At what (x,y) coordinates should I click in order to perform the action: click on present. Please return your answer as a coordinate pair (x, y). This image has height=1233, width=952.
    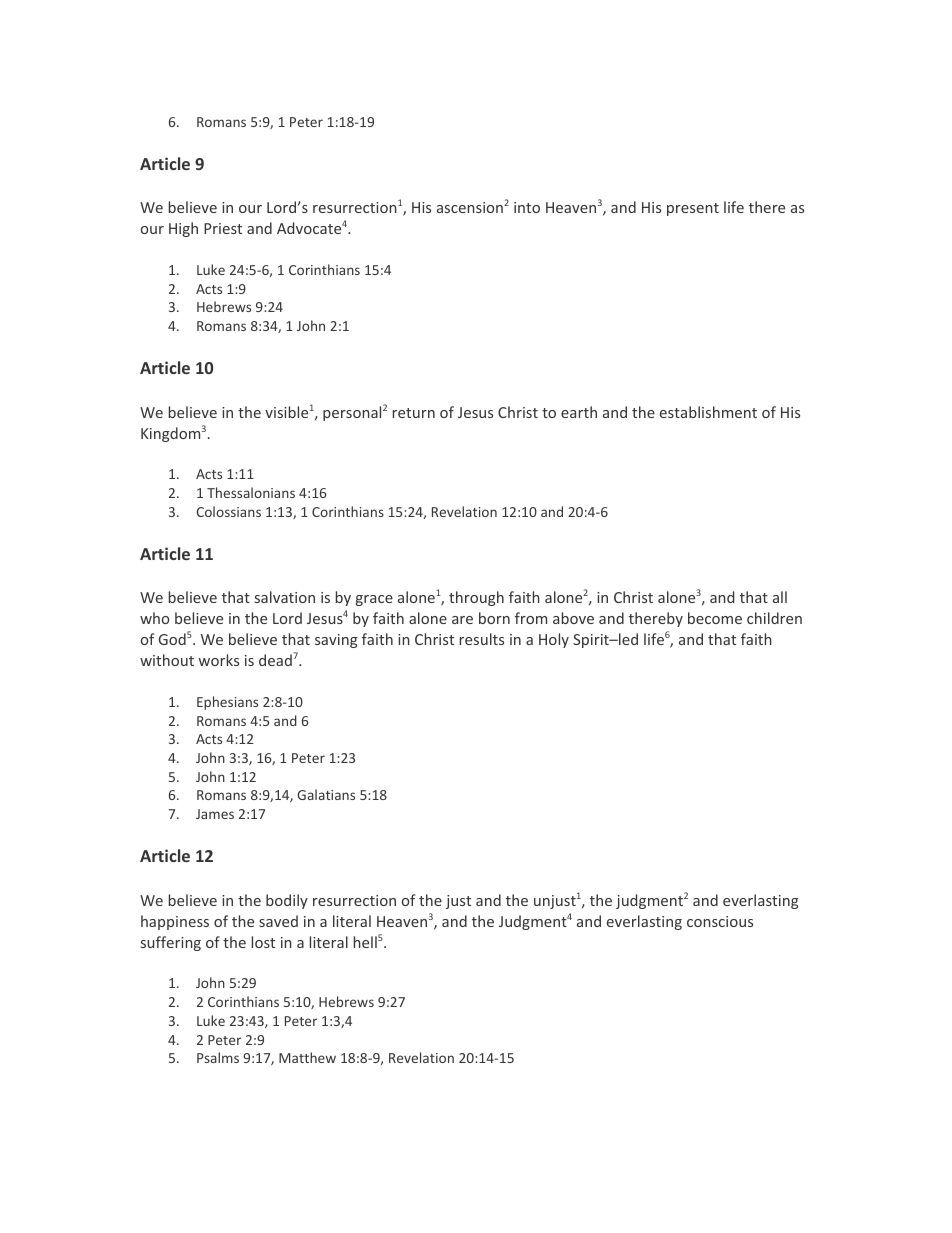
    Looking at the image, I should click on (693, 209).
